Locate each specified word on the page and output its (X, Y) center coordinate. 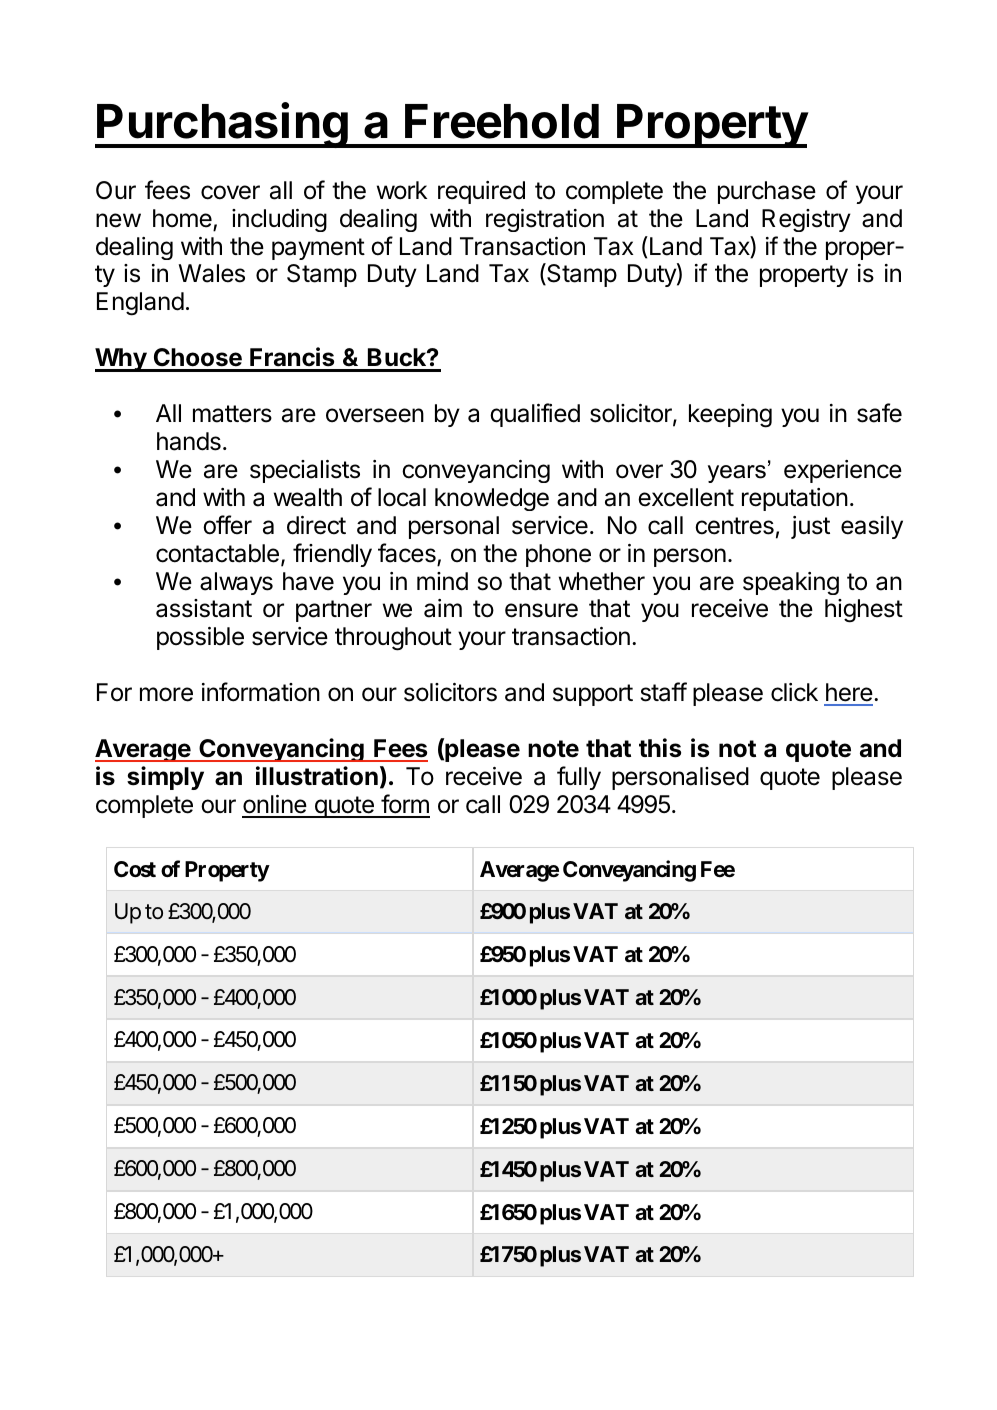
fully (579, 778)
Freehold (502, 121)
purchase (767, 192)
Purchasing (223, 125)
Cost (135, 869)
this (660, 748)
